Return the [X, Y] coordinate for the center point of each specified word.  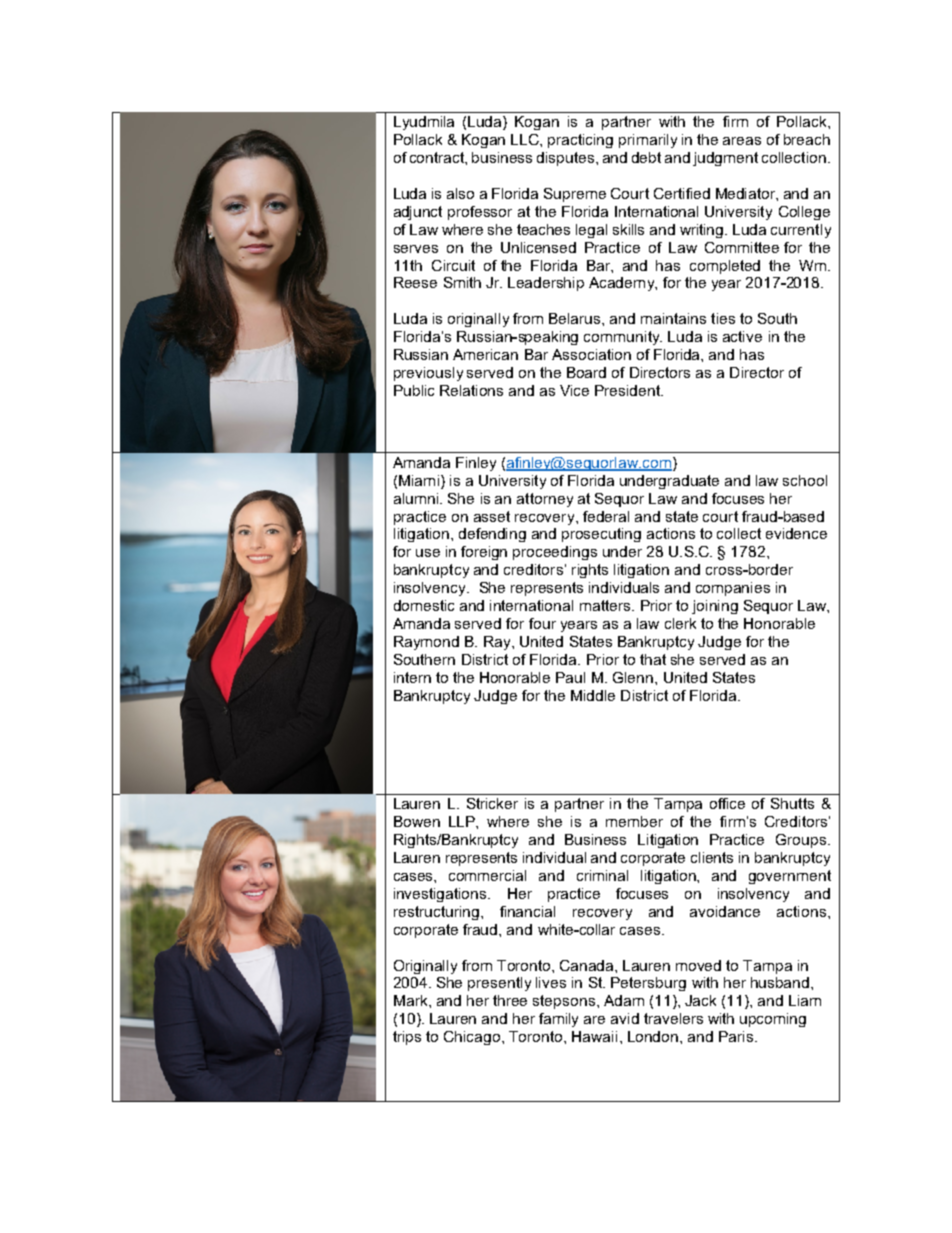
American [485, 354]
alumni [417, 498]
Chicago [473, 1038]
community [623, 338]
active [742, 336]
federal [606, 516]
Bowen [417, 821]
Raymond [426, 643]
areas [742, 141]
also [460, 193]
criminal [602, 875]
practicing [580, 141]
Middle [593, 695]
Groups [801, 841]
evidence [796, 533]
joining [715, 607]
